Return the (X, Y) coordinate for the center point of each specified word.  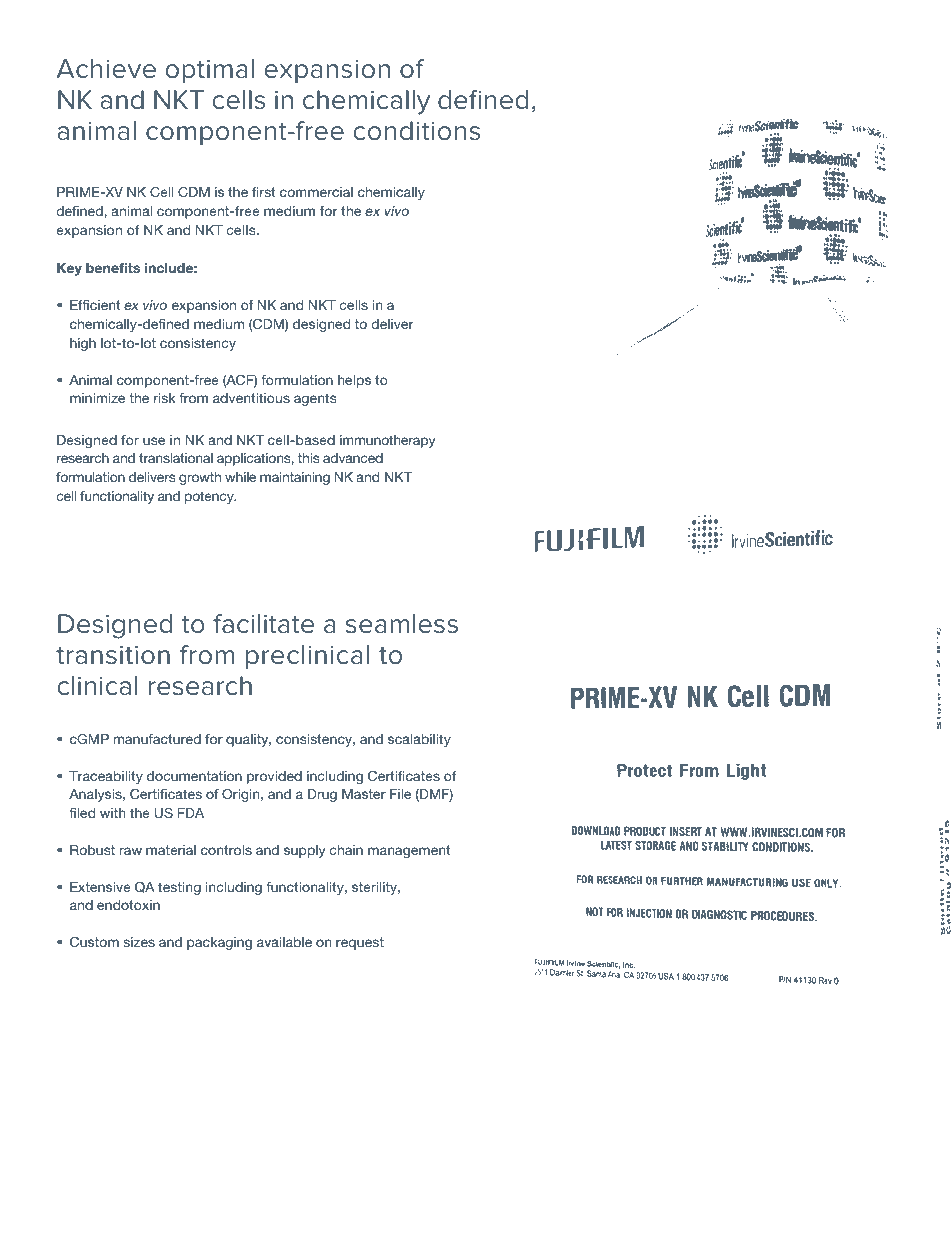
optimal (209, 71)
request (360, 943)
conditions (416, 131)
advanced (353, 458)
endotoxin (128, 905)
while (240, 477)
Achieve (106, 69)
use (154, 441)
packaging (219, 943)
